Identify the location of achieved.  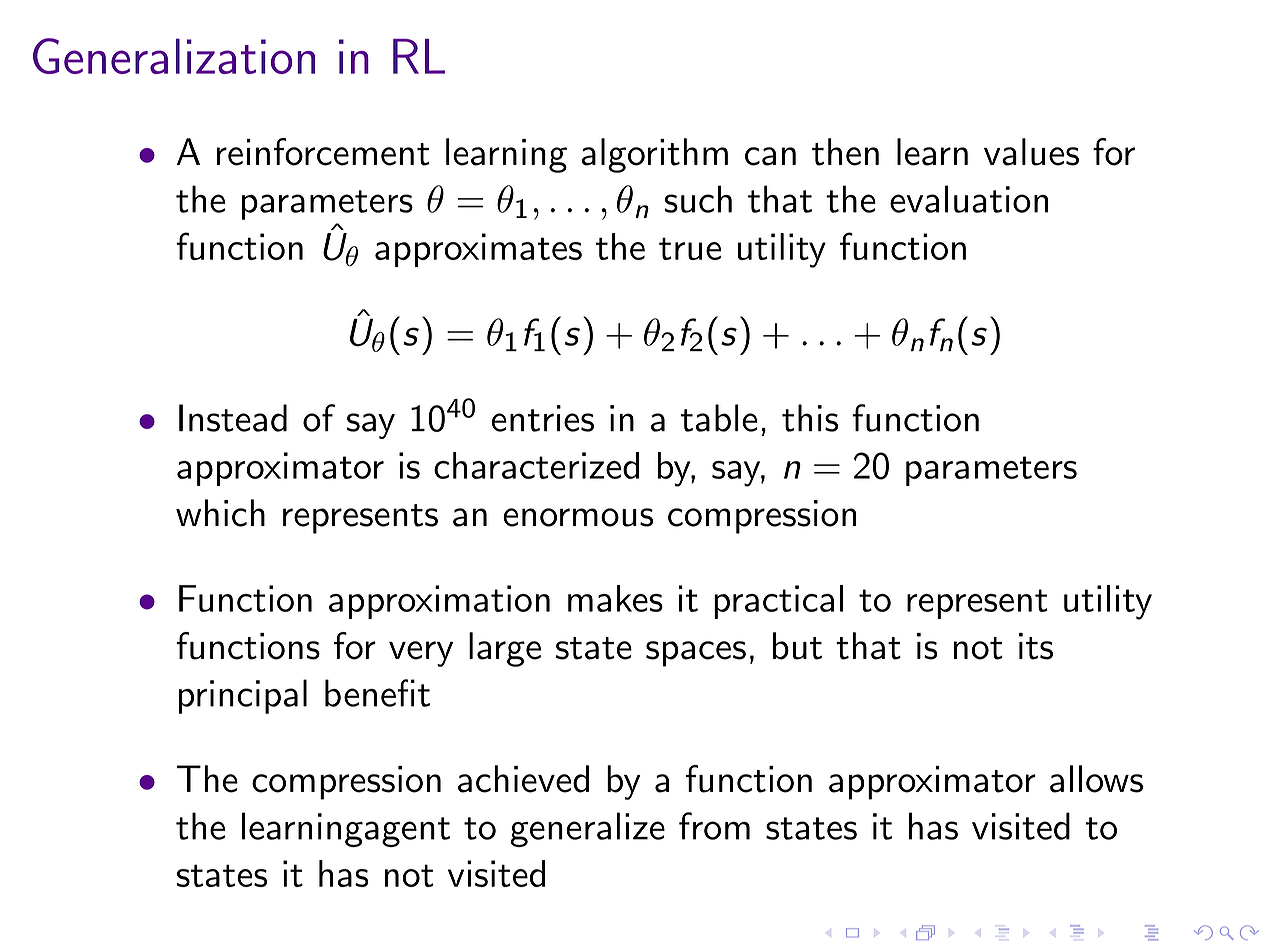
(523, 779).
